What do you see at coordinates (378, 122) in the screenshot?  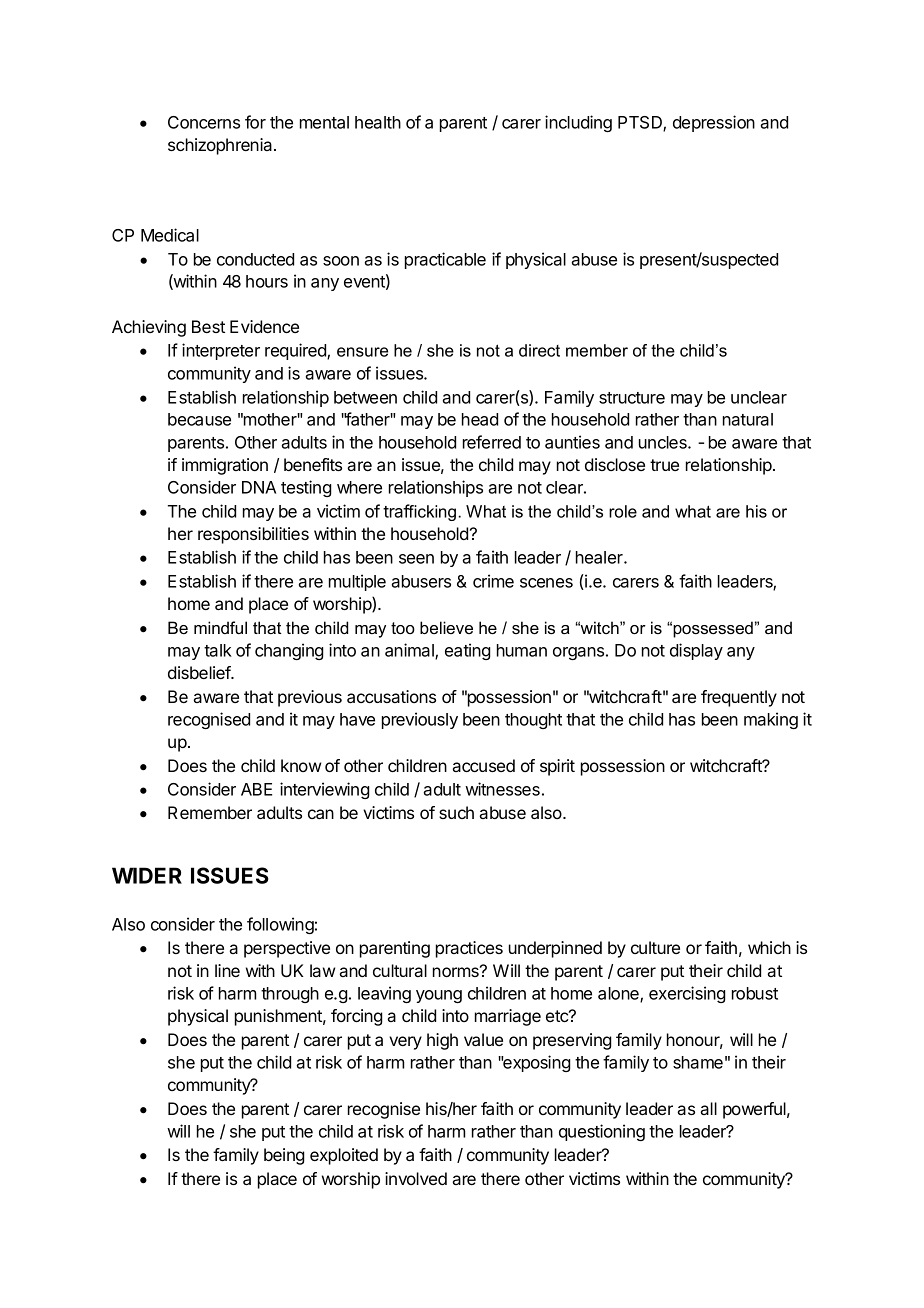 I see `health` at bounding box center [378, 122].
